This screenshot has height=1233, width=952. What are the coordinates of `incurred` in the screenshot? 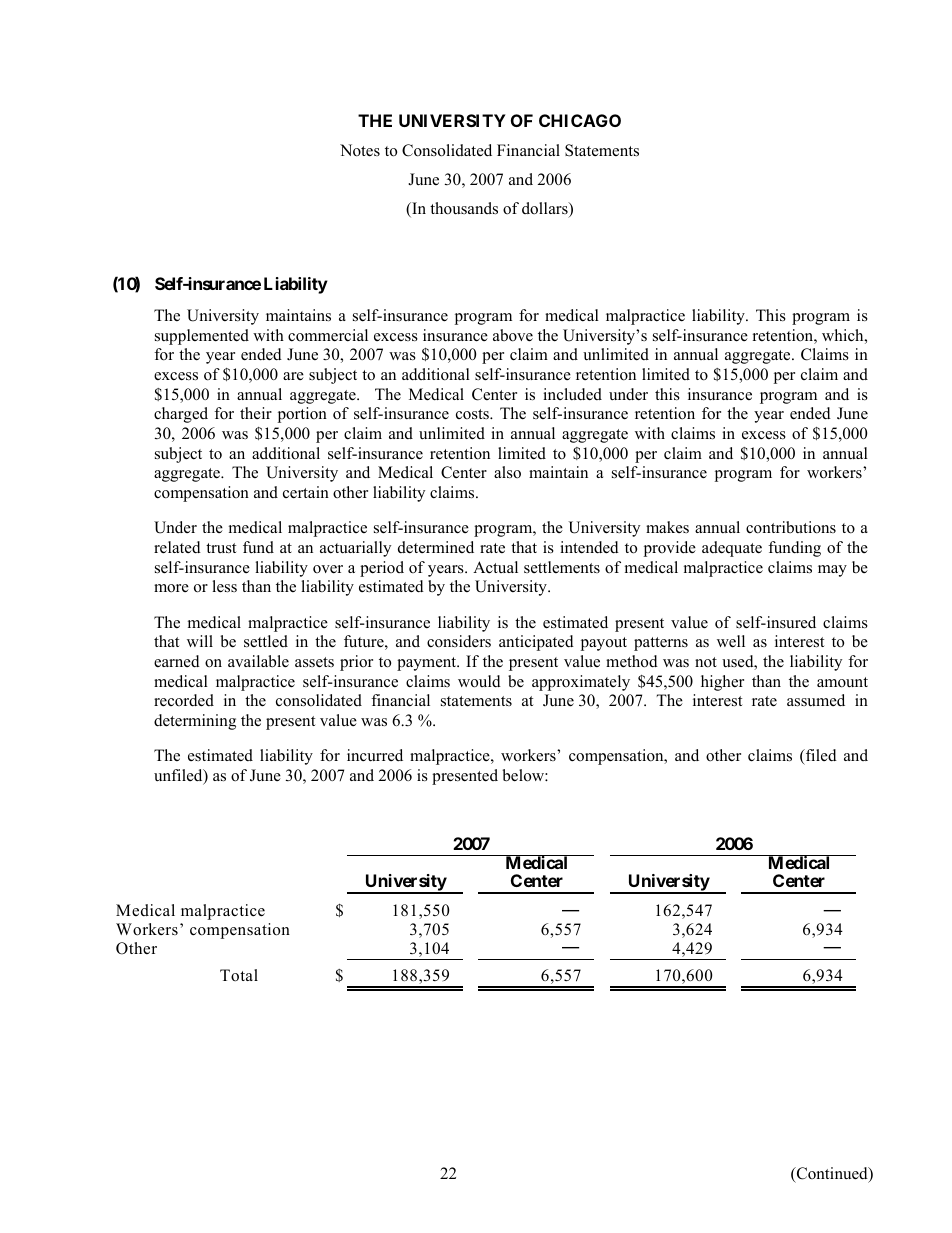 It's located at (375, 755).
